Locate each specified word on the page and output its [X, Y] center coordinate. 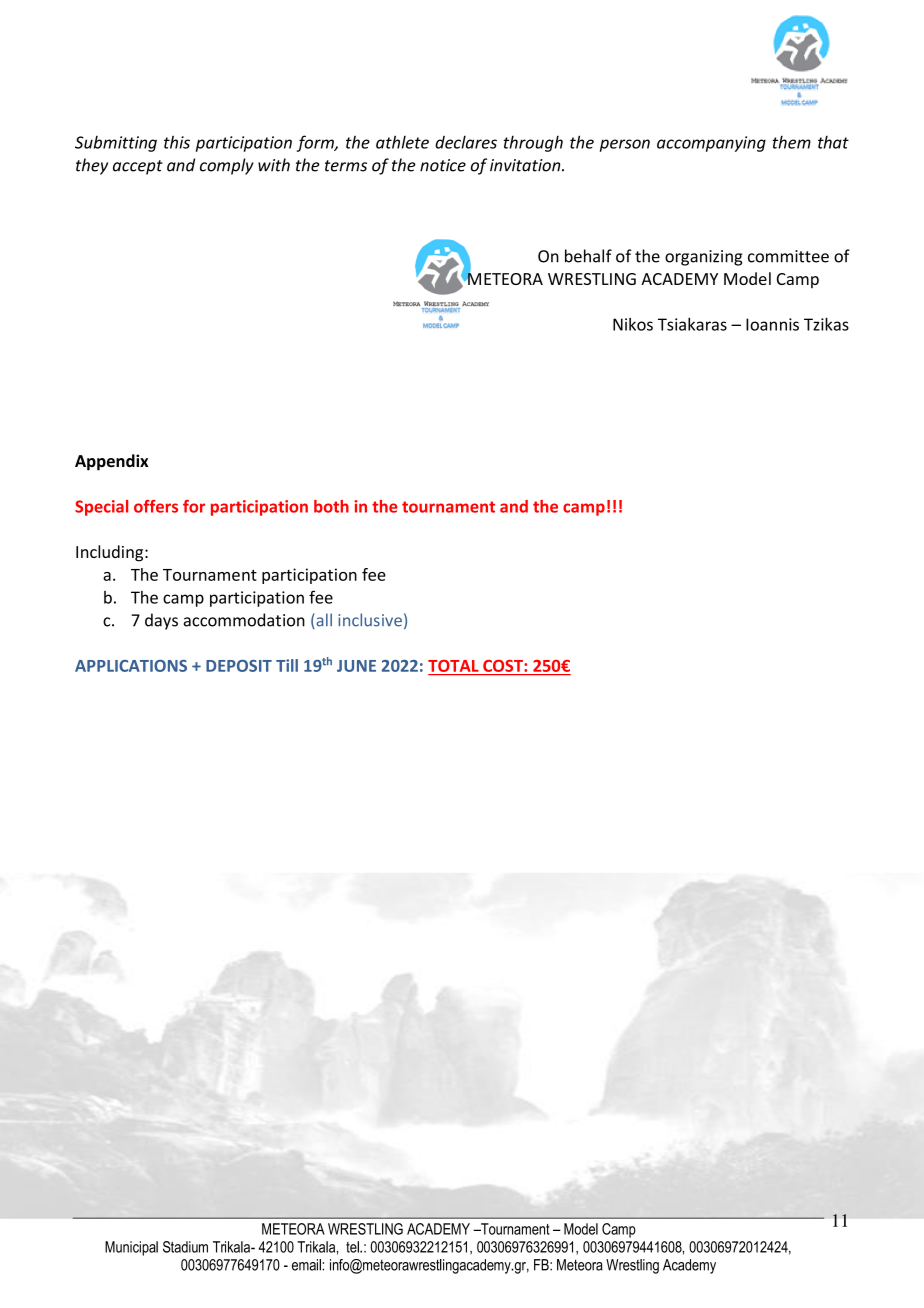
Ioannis [772, 324]
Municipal [131, 1248]
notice [443, 165]
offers [156, 506]
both [331, 506]
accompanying [711, 144]
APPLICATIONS [131, 666]
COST [503, 666]
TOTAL [453, 666]
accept [138, 167]
